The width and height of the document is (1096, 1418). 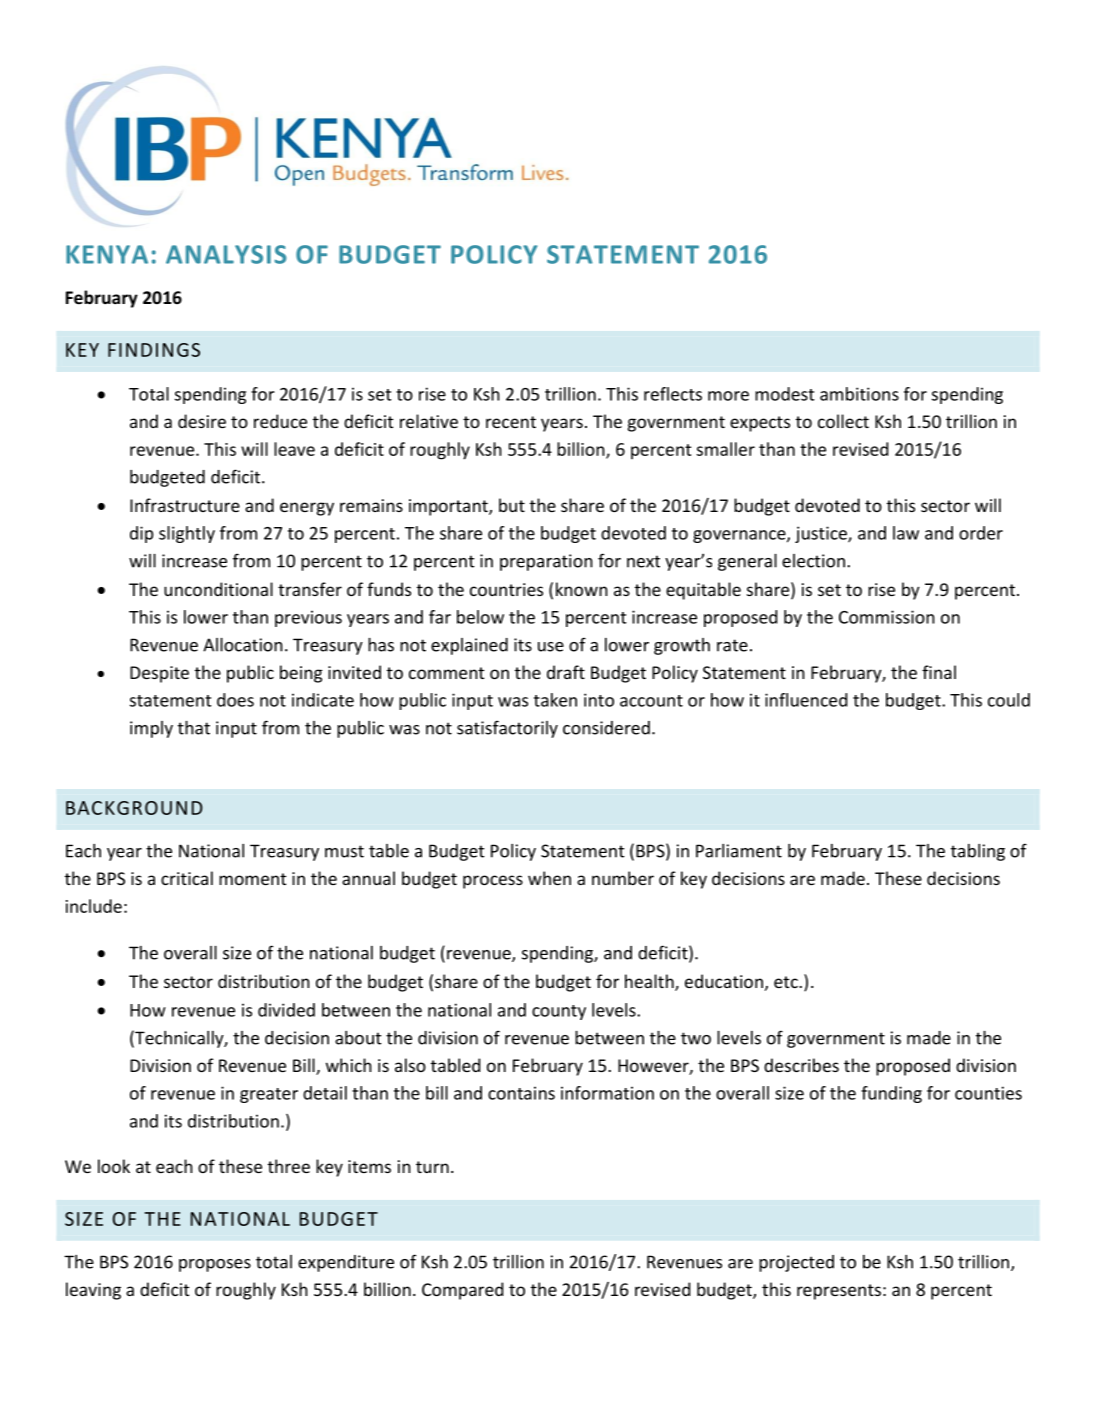 I want to click on etc, so click(x=787, y=982).
